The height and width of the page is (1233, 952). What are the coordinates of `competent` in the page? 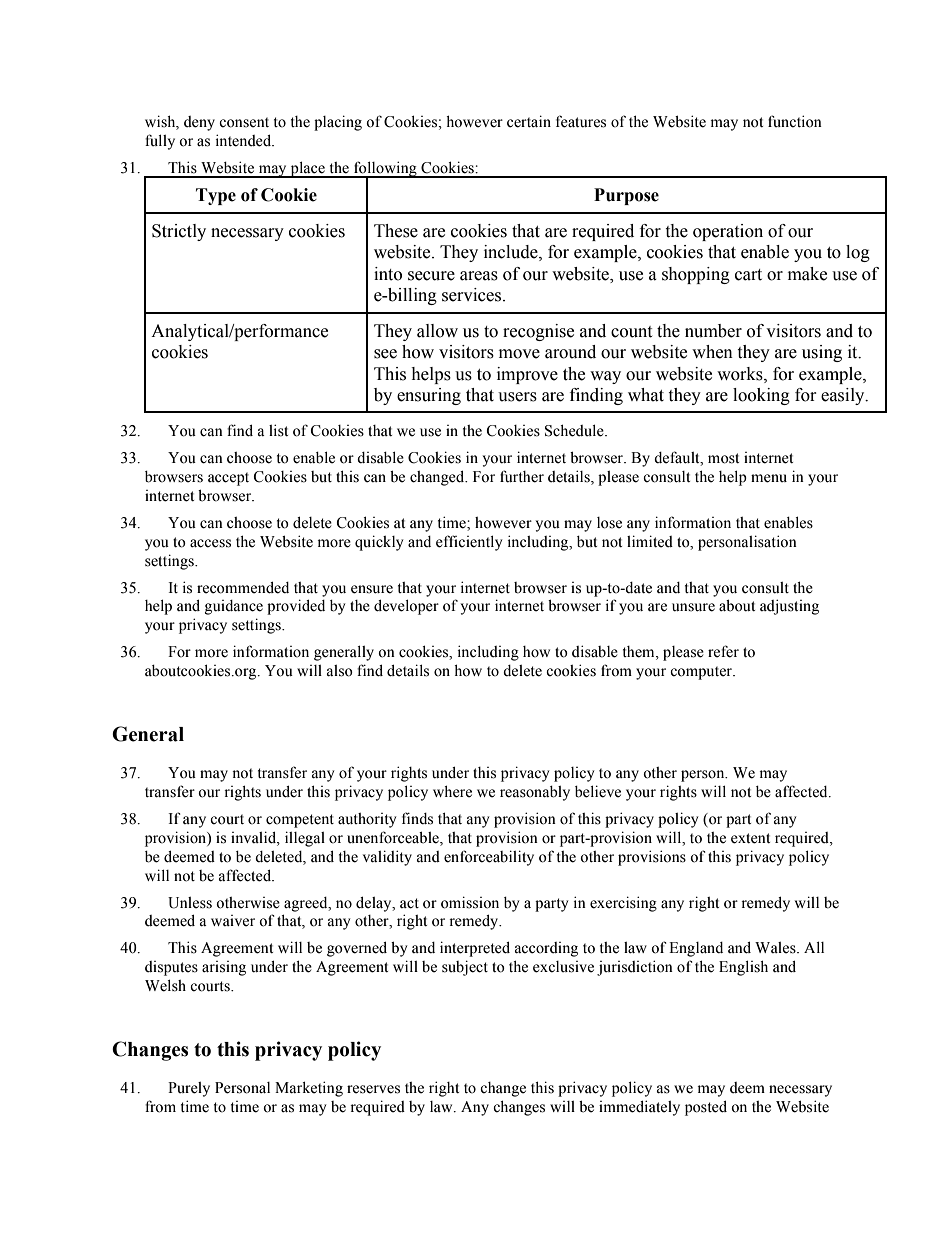 It's located at (300, 821).
